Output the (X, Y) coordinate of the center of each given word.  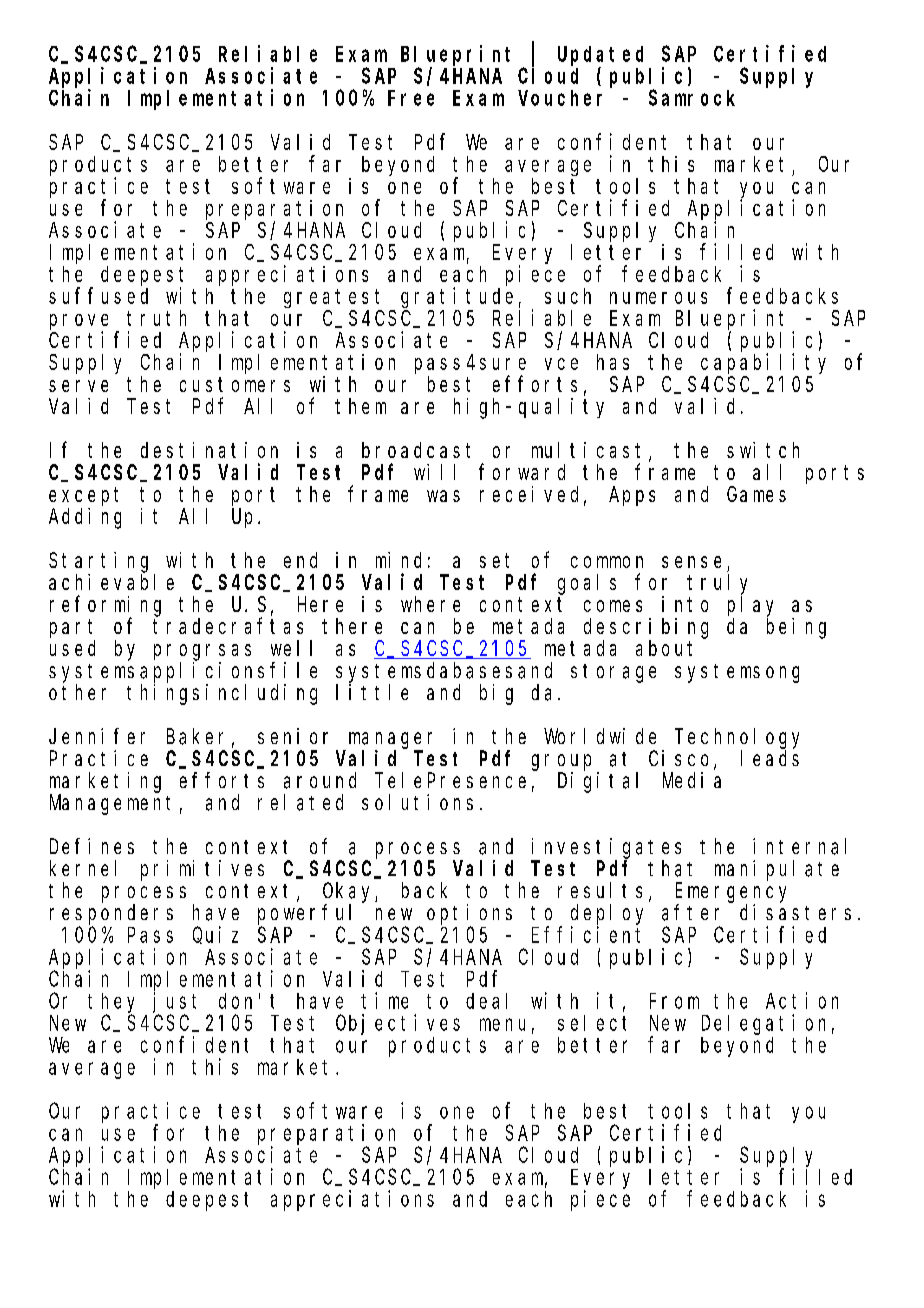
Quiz (215, 935)
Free (411, 98)
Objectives (398, 1024)
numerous (658, 298)
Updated (600, 56)
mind (398, 560)
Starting (98, 562)
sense (691, 562)
